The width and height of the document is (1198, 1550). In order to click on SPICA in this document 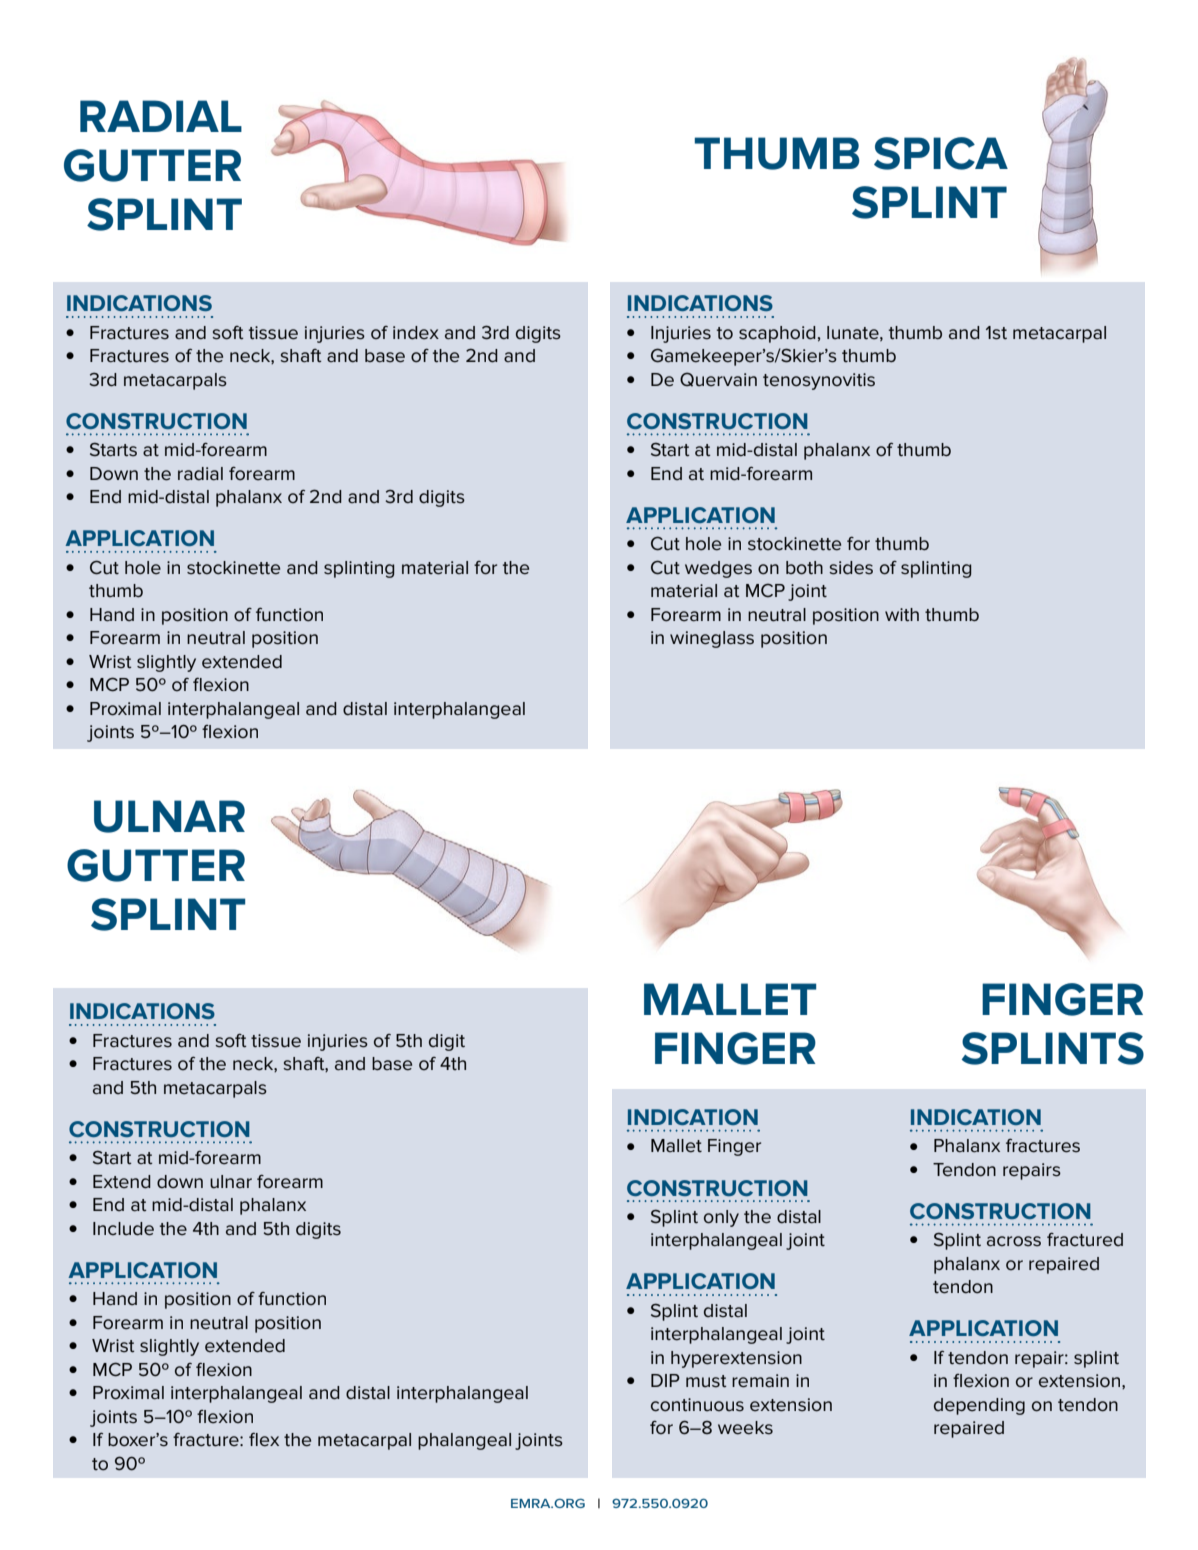, I will do `click(941, 153)`.
